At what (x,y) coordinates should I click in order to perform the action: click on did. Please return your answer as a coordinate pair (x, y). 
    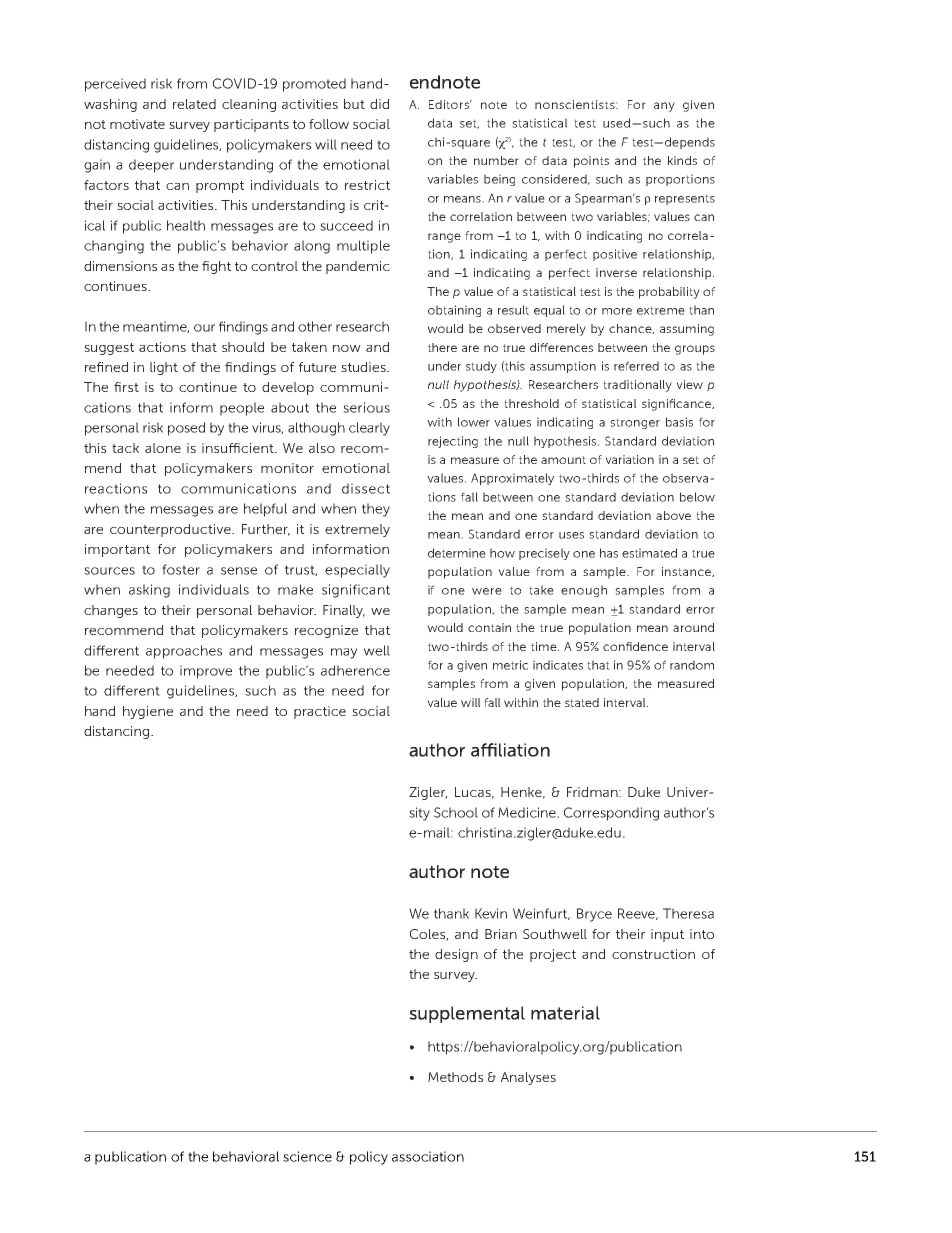
    Looking at the image, I should click on (379, 104).
